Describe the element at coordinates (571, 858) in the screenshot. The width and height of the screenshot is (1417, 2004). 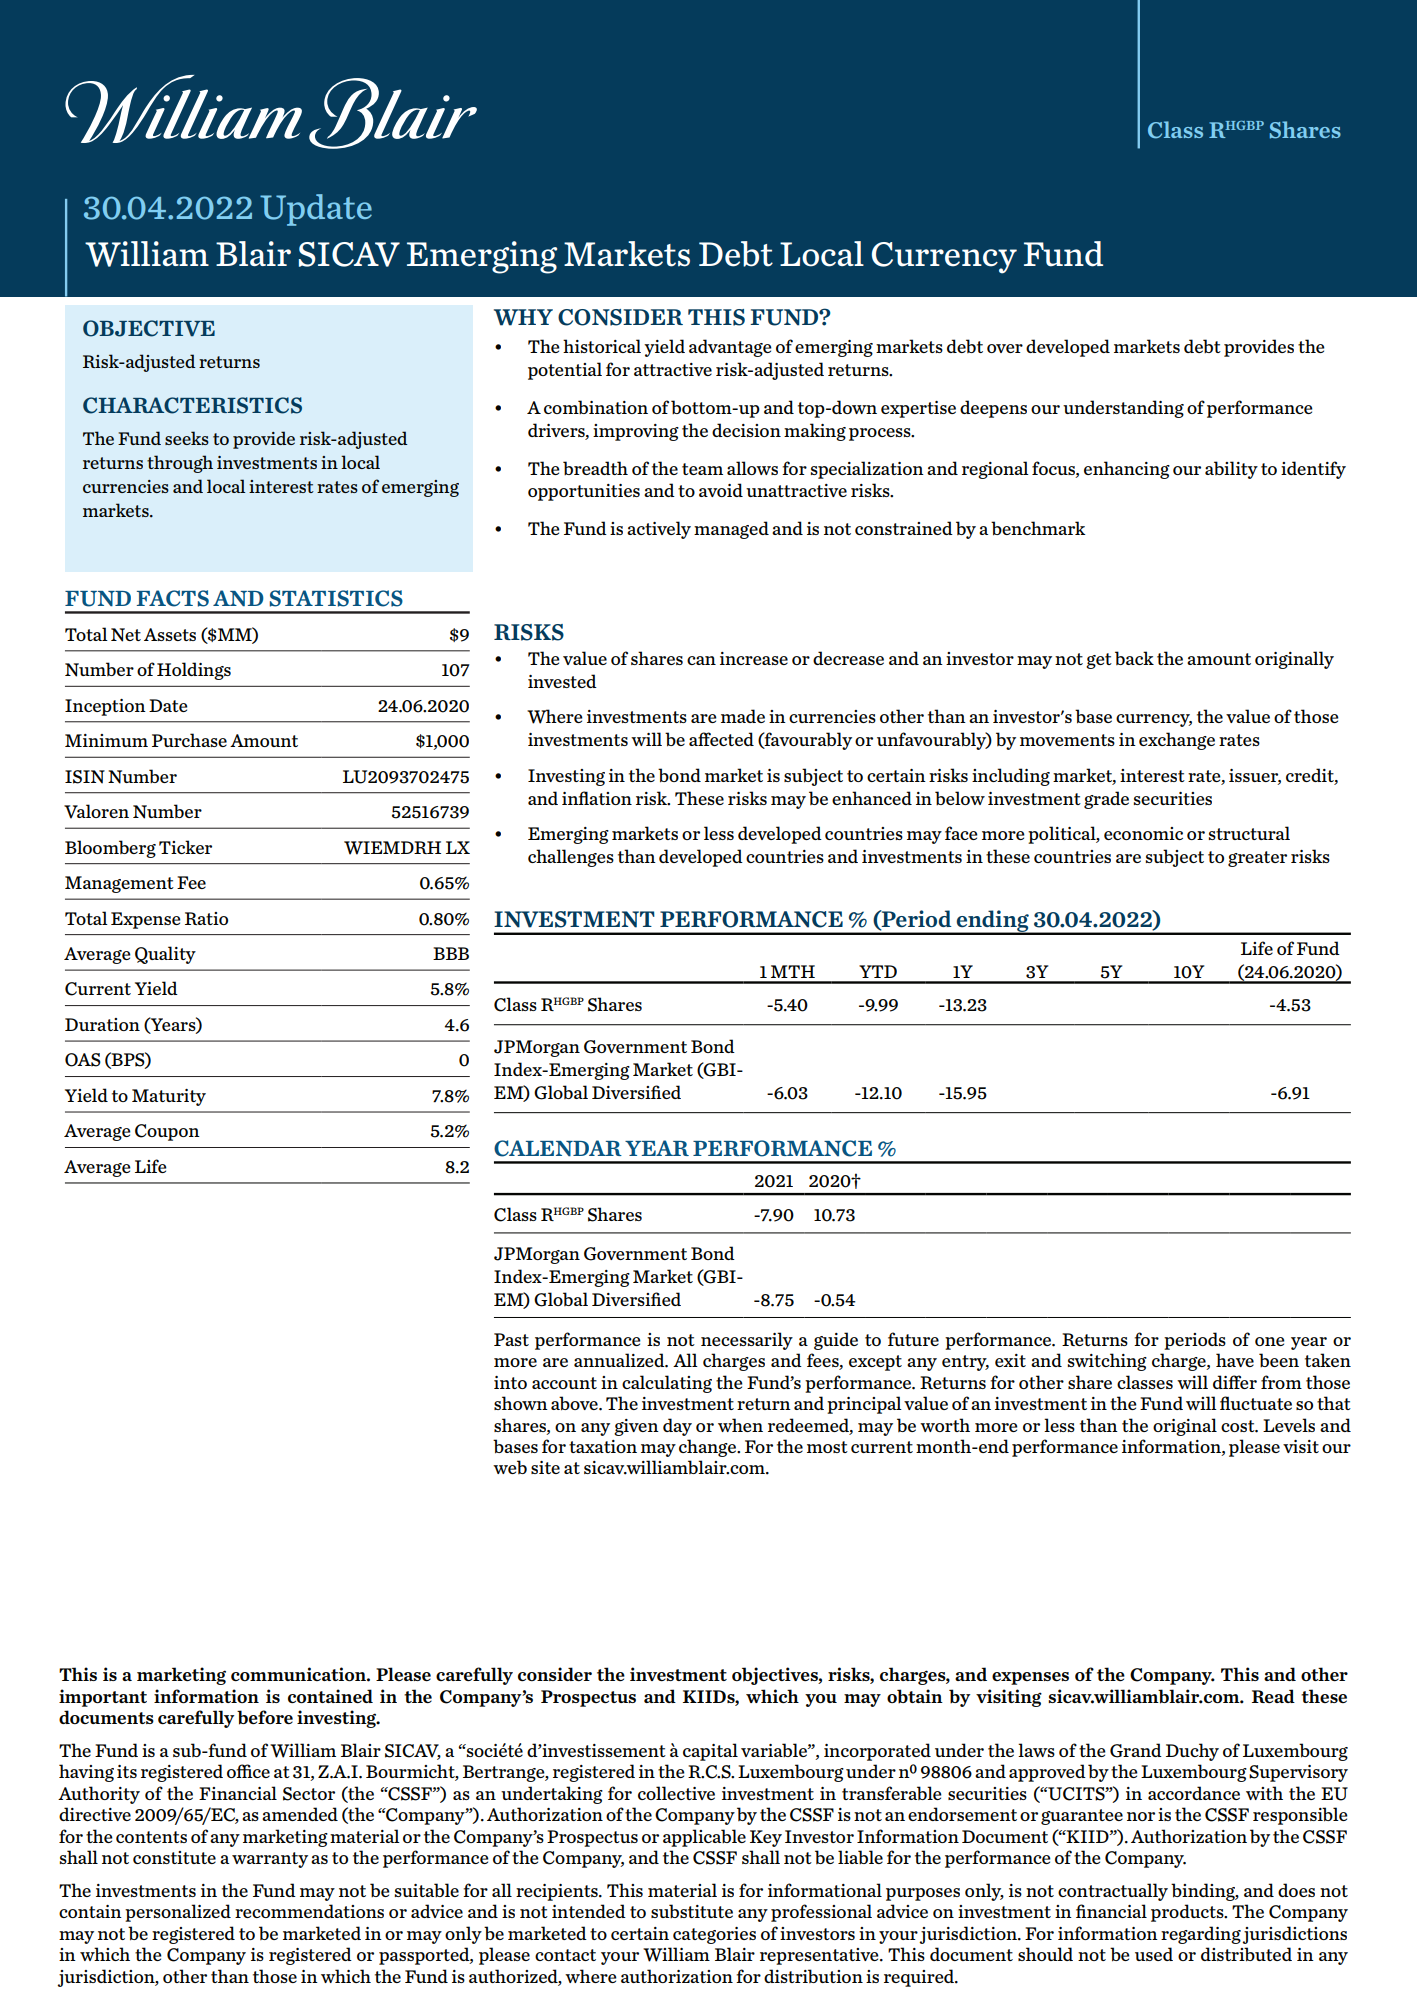
I see `challenges` at that location.
